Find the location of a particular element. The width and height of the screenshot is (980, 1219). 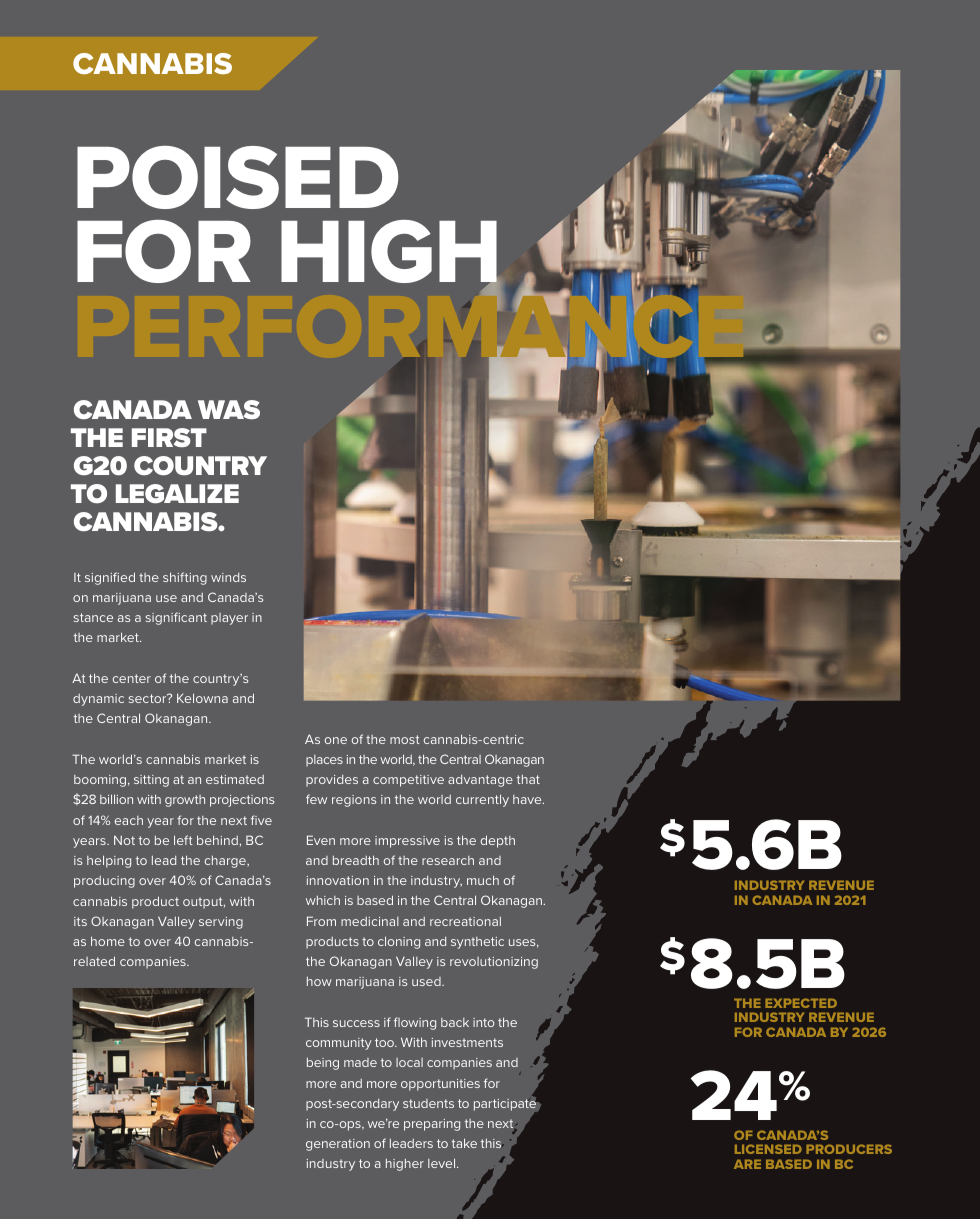

generation is located at coordinates (338, 1145).
